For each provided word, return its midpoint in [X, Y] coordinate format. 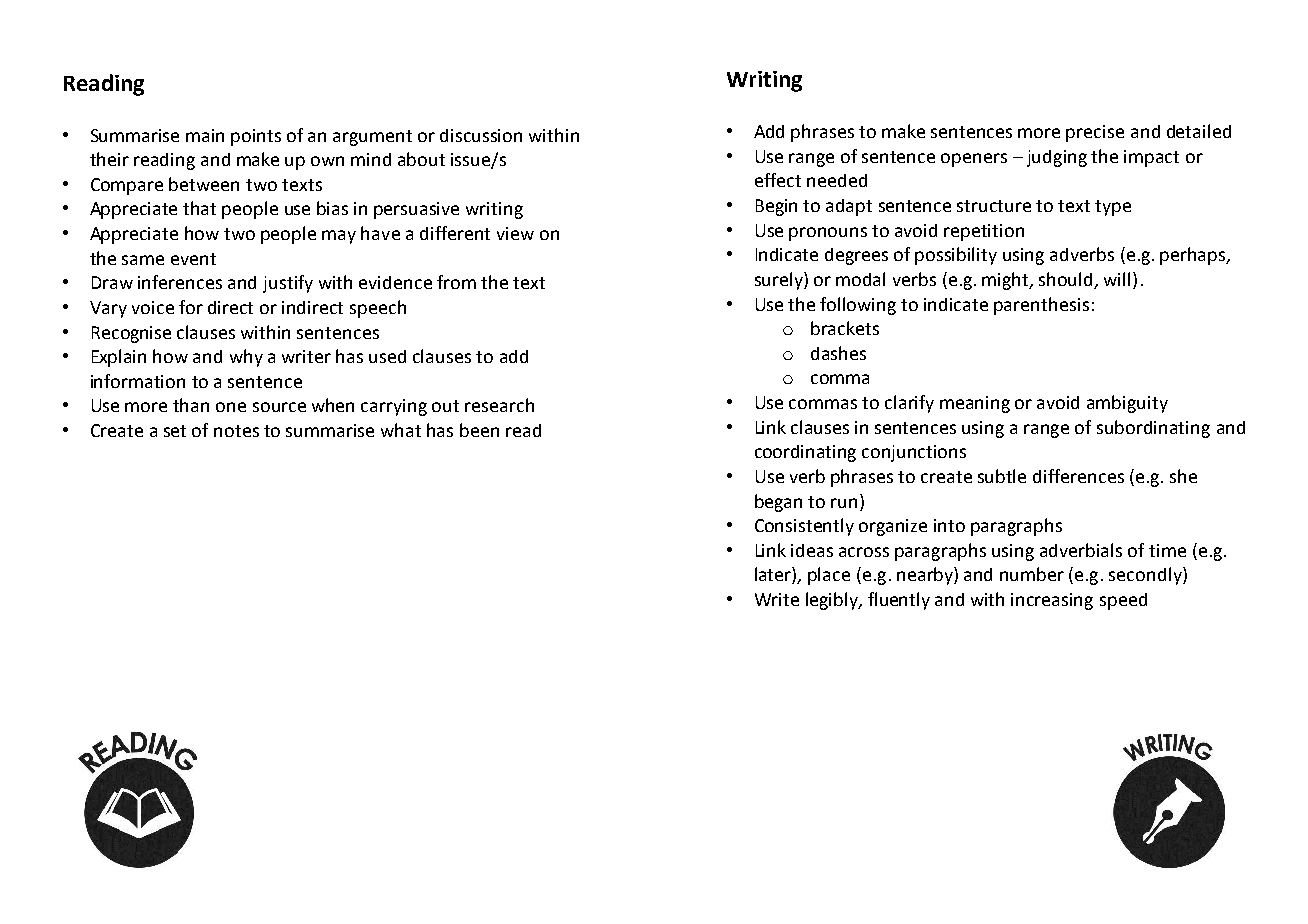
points [256, 137]
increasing [1052, 601]
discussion [481, 135]
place [829, 576]
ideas [812, 550]
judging [1057, 158]
